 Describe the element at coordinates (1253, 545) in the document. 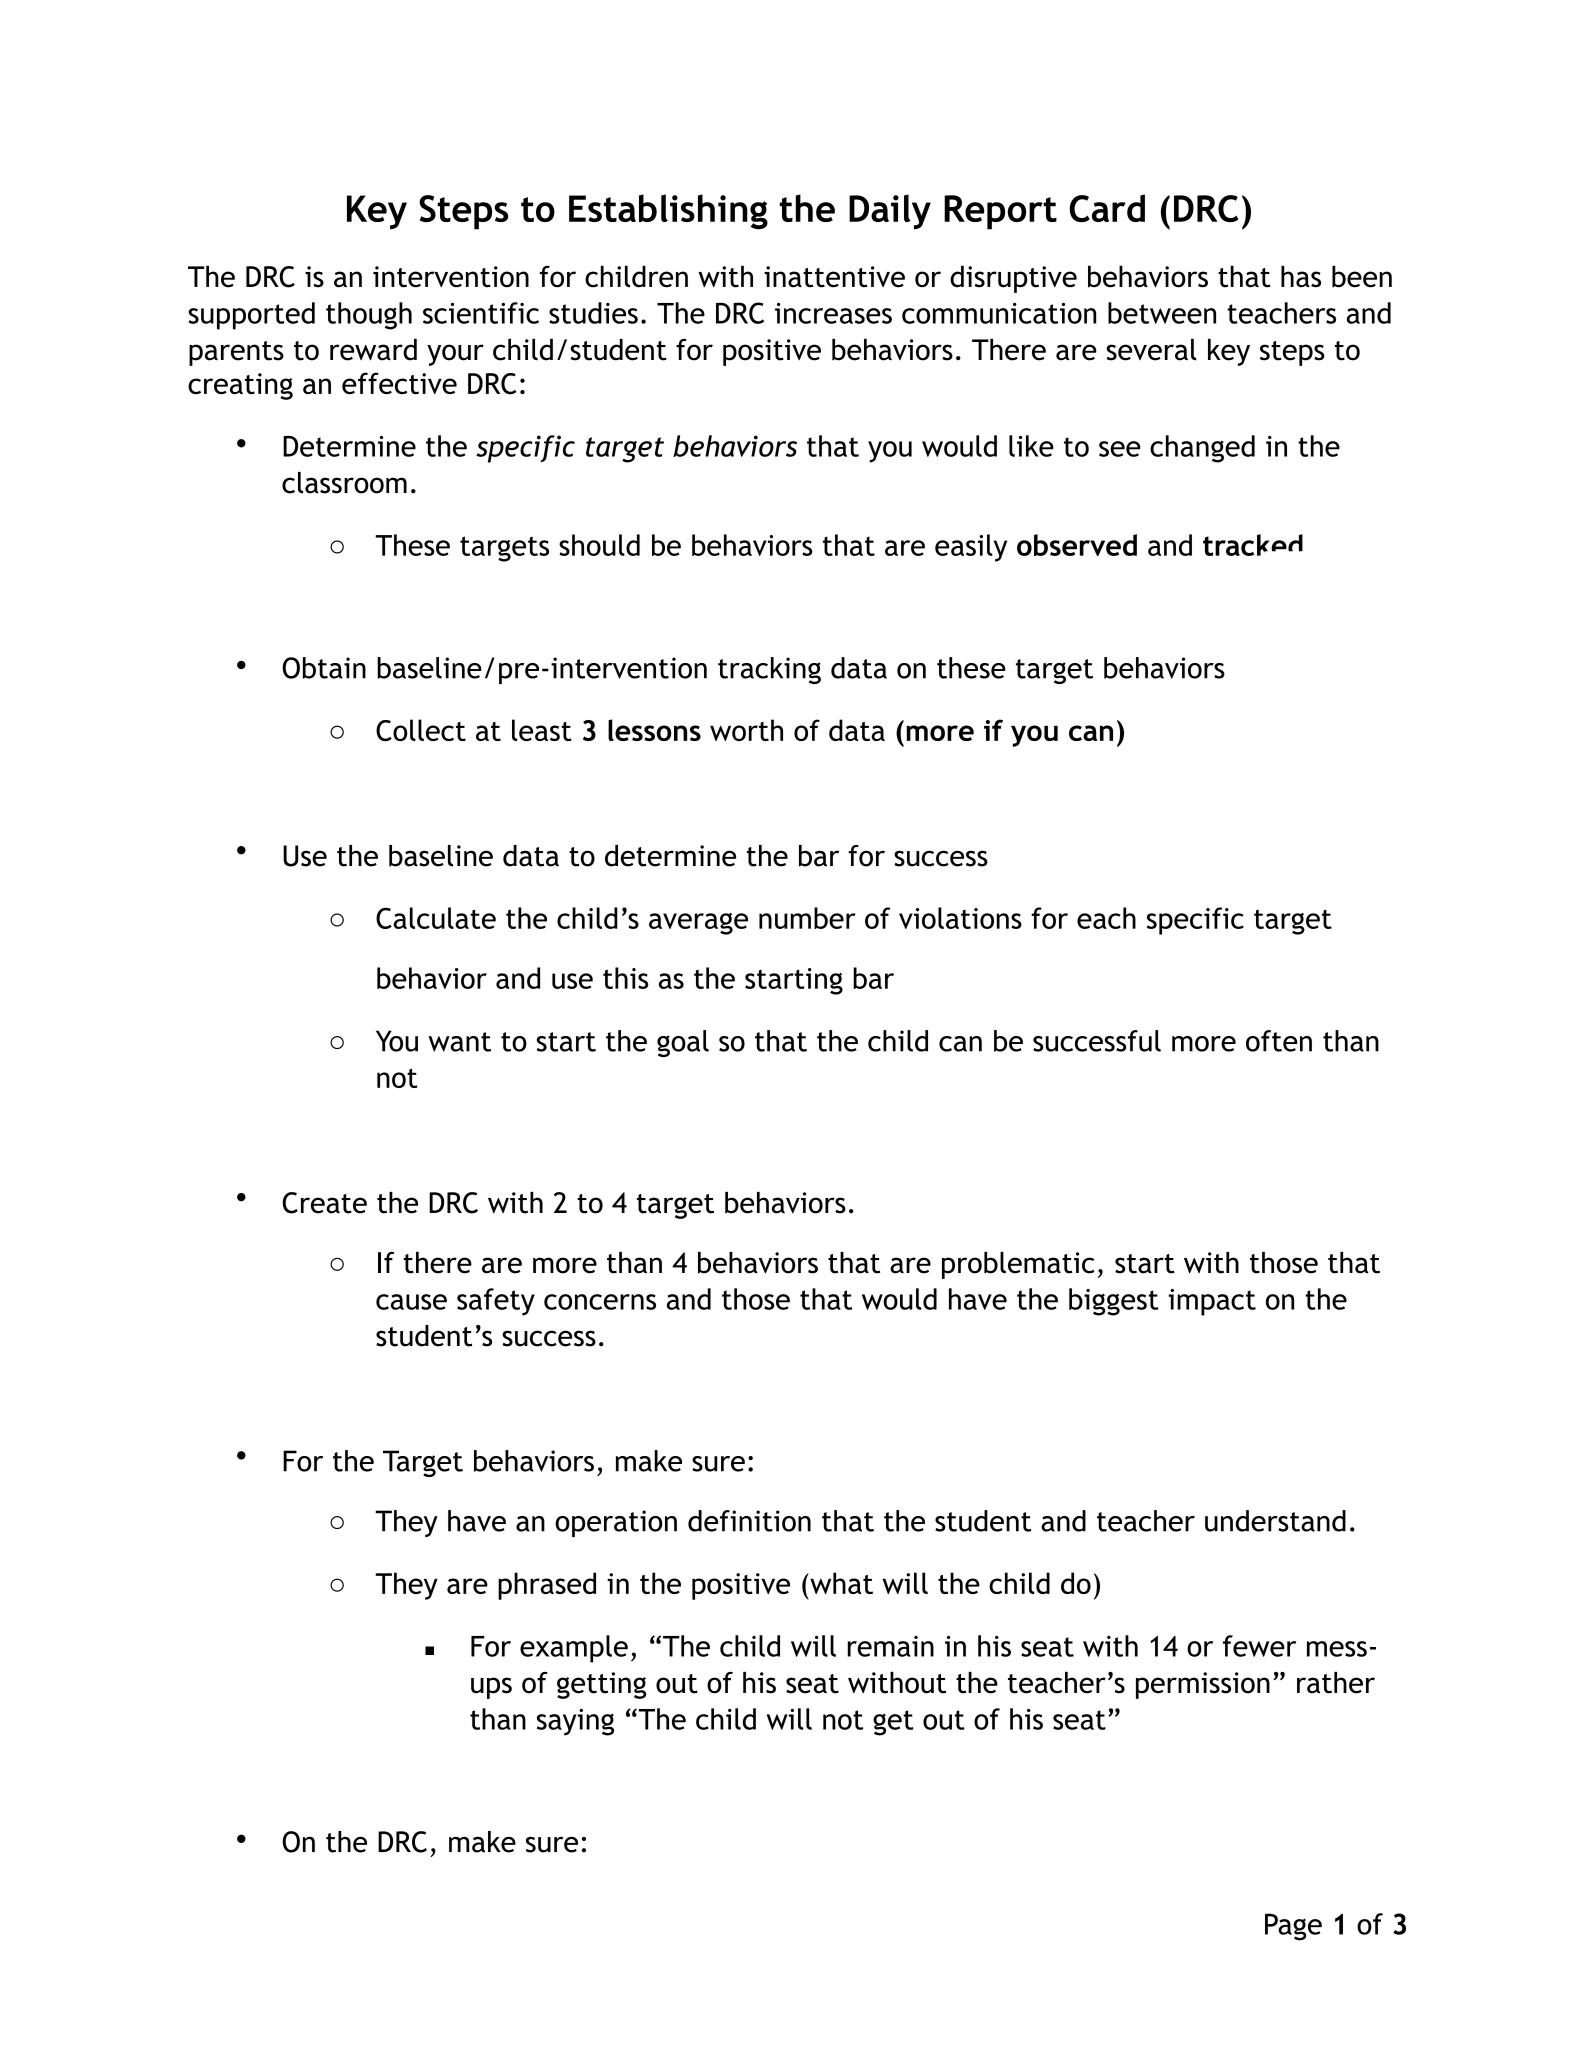

I see `tracked` at that location.
